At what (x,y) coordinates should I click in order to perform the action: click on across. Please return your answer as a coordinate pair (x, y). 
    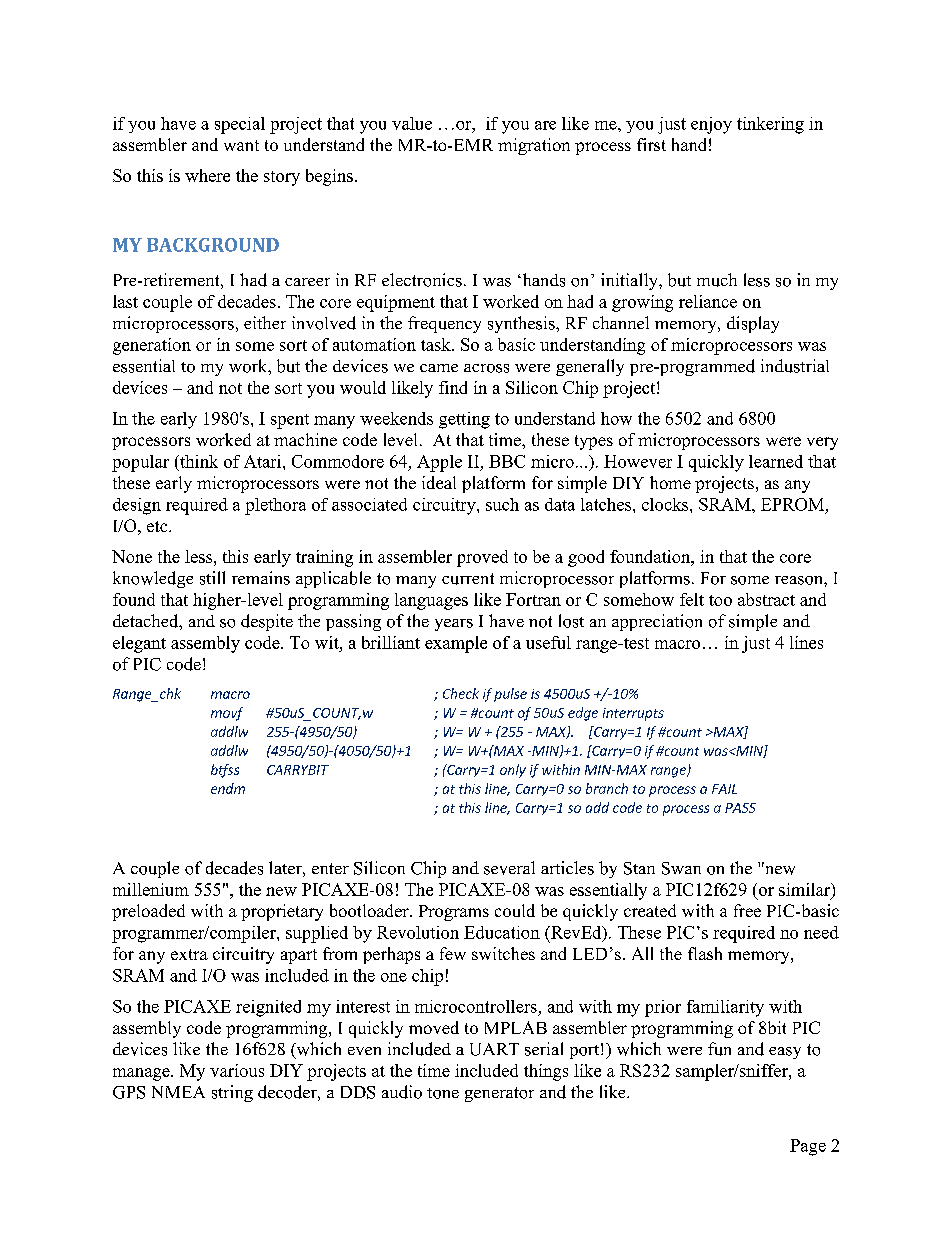
    Looking at the image, I should click on (486, 368).
